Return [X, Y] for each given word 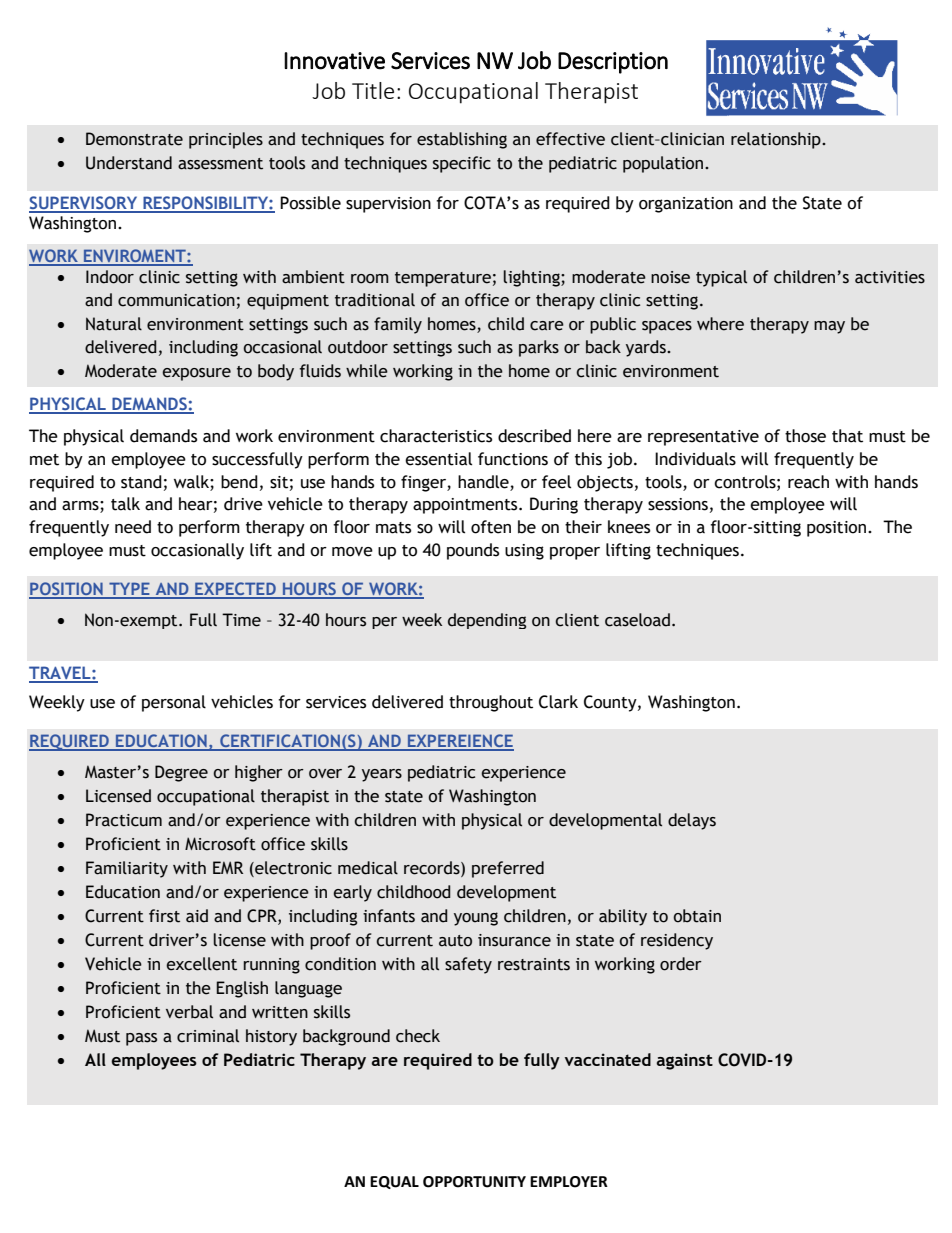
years [382, 775]
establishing [462, 140]
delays [692, 821]
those [805, 436]
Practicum [124, 820]
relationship [777, 140]
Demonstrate [134, 139]
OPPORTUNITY [474, 1182]
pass [141, 1039]
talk [125, 504]
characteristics [436, 436]
